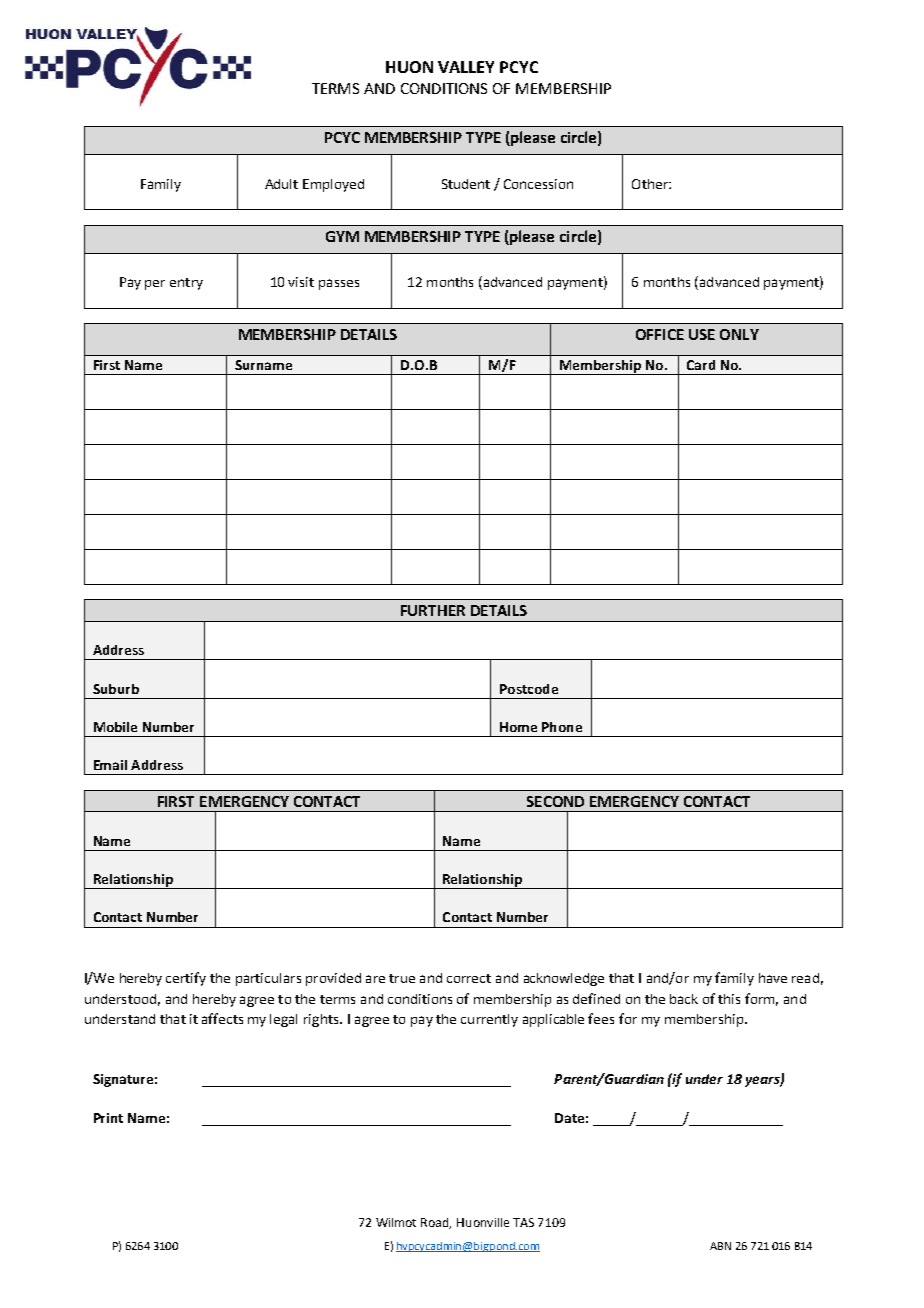  Describe the element at coordinates (433, 610) in the document. I see `FURTHER` at that location.
